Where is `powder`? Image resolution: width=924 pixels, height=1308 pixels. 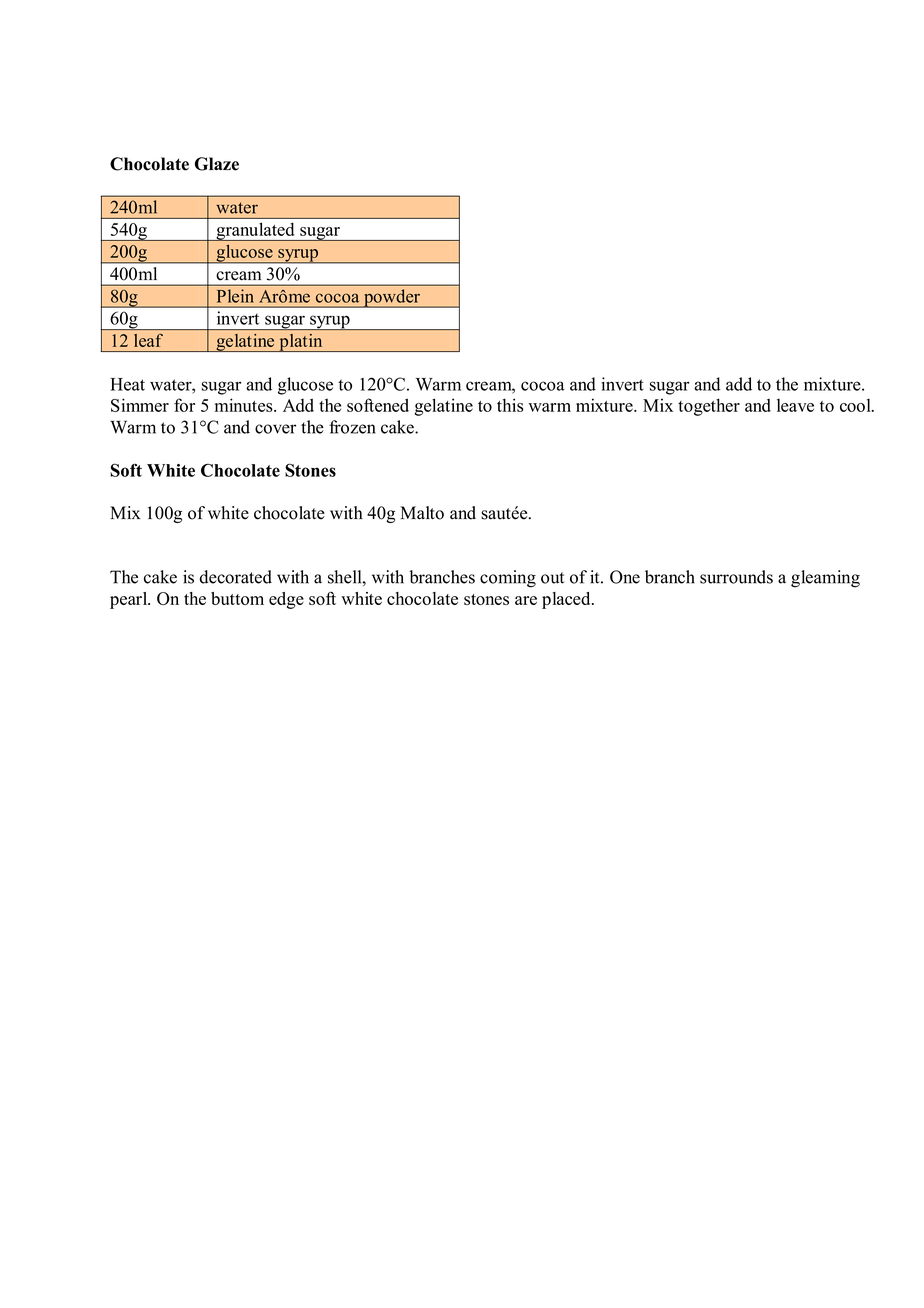 powder is located at coordinates (392, 298).
